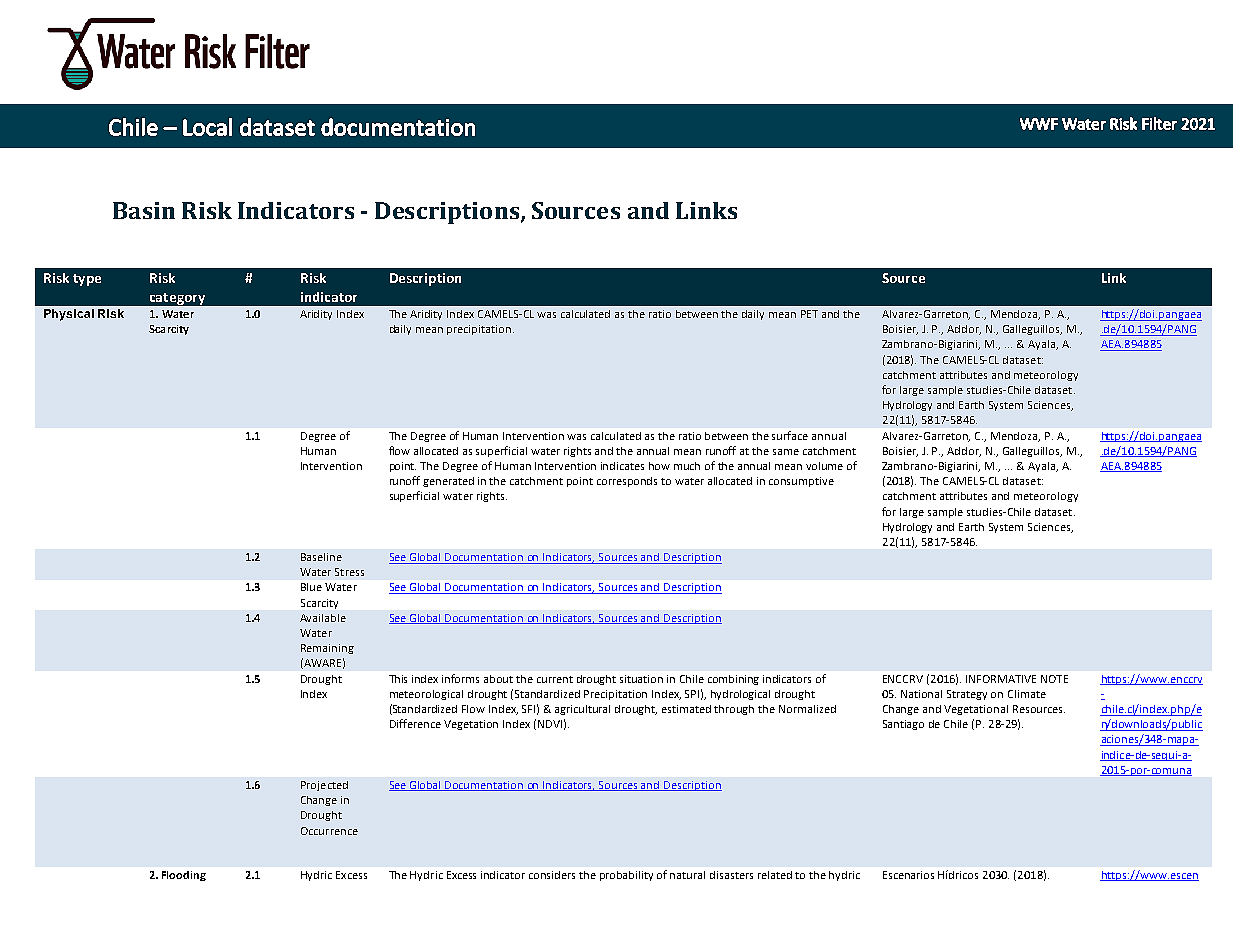 The width and height of the image is (1233, 952). Describe the element at coordinates (809, 314) in the image. I see `PET` at that location.
